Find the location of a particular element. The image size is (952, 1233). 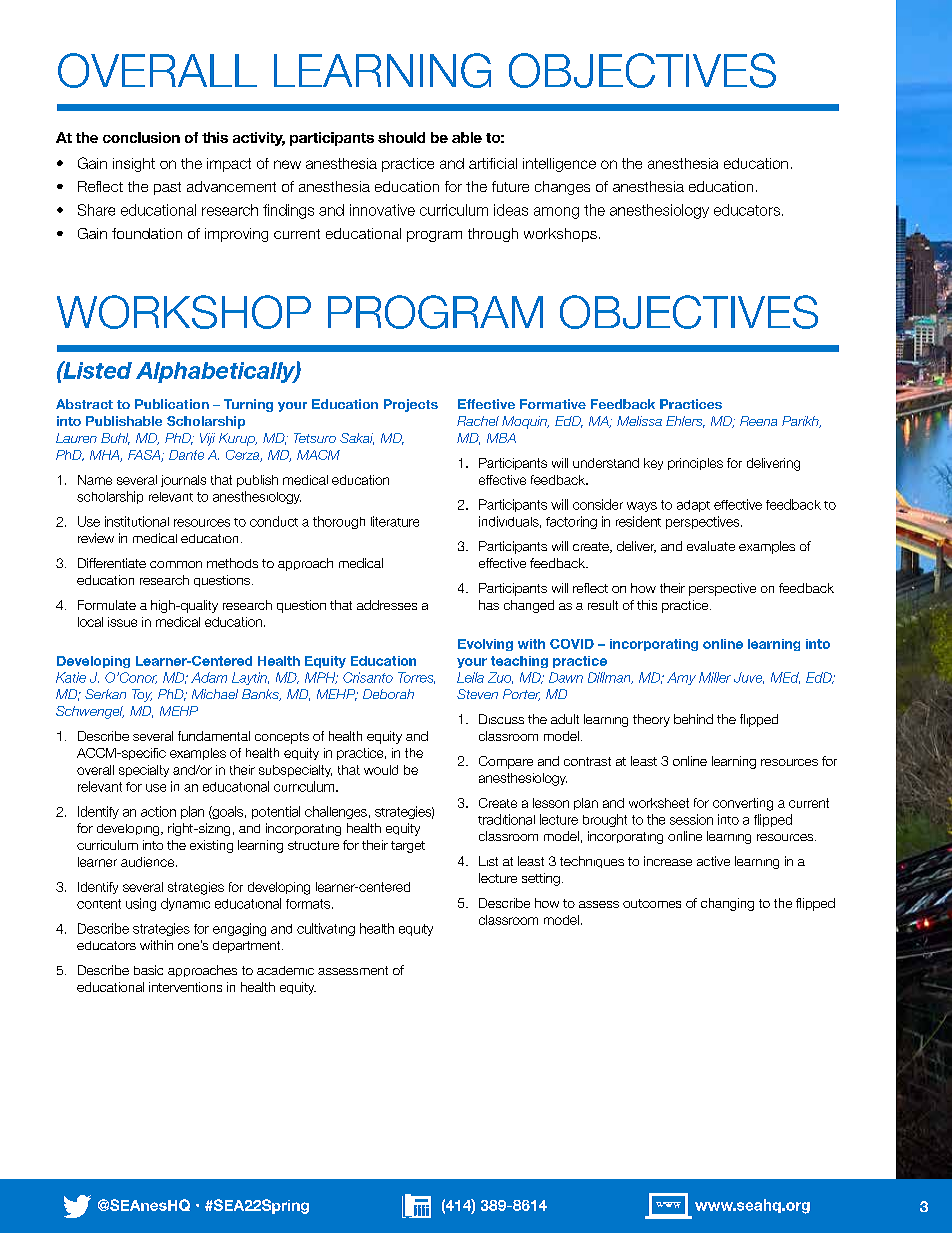

should is located at coordinates (401, 137).
